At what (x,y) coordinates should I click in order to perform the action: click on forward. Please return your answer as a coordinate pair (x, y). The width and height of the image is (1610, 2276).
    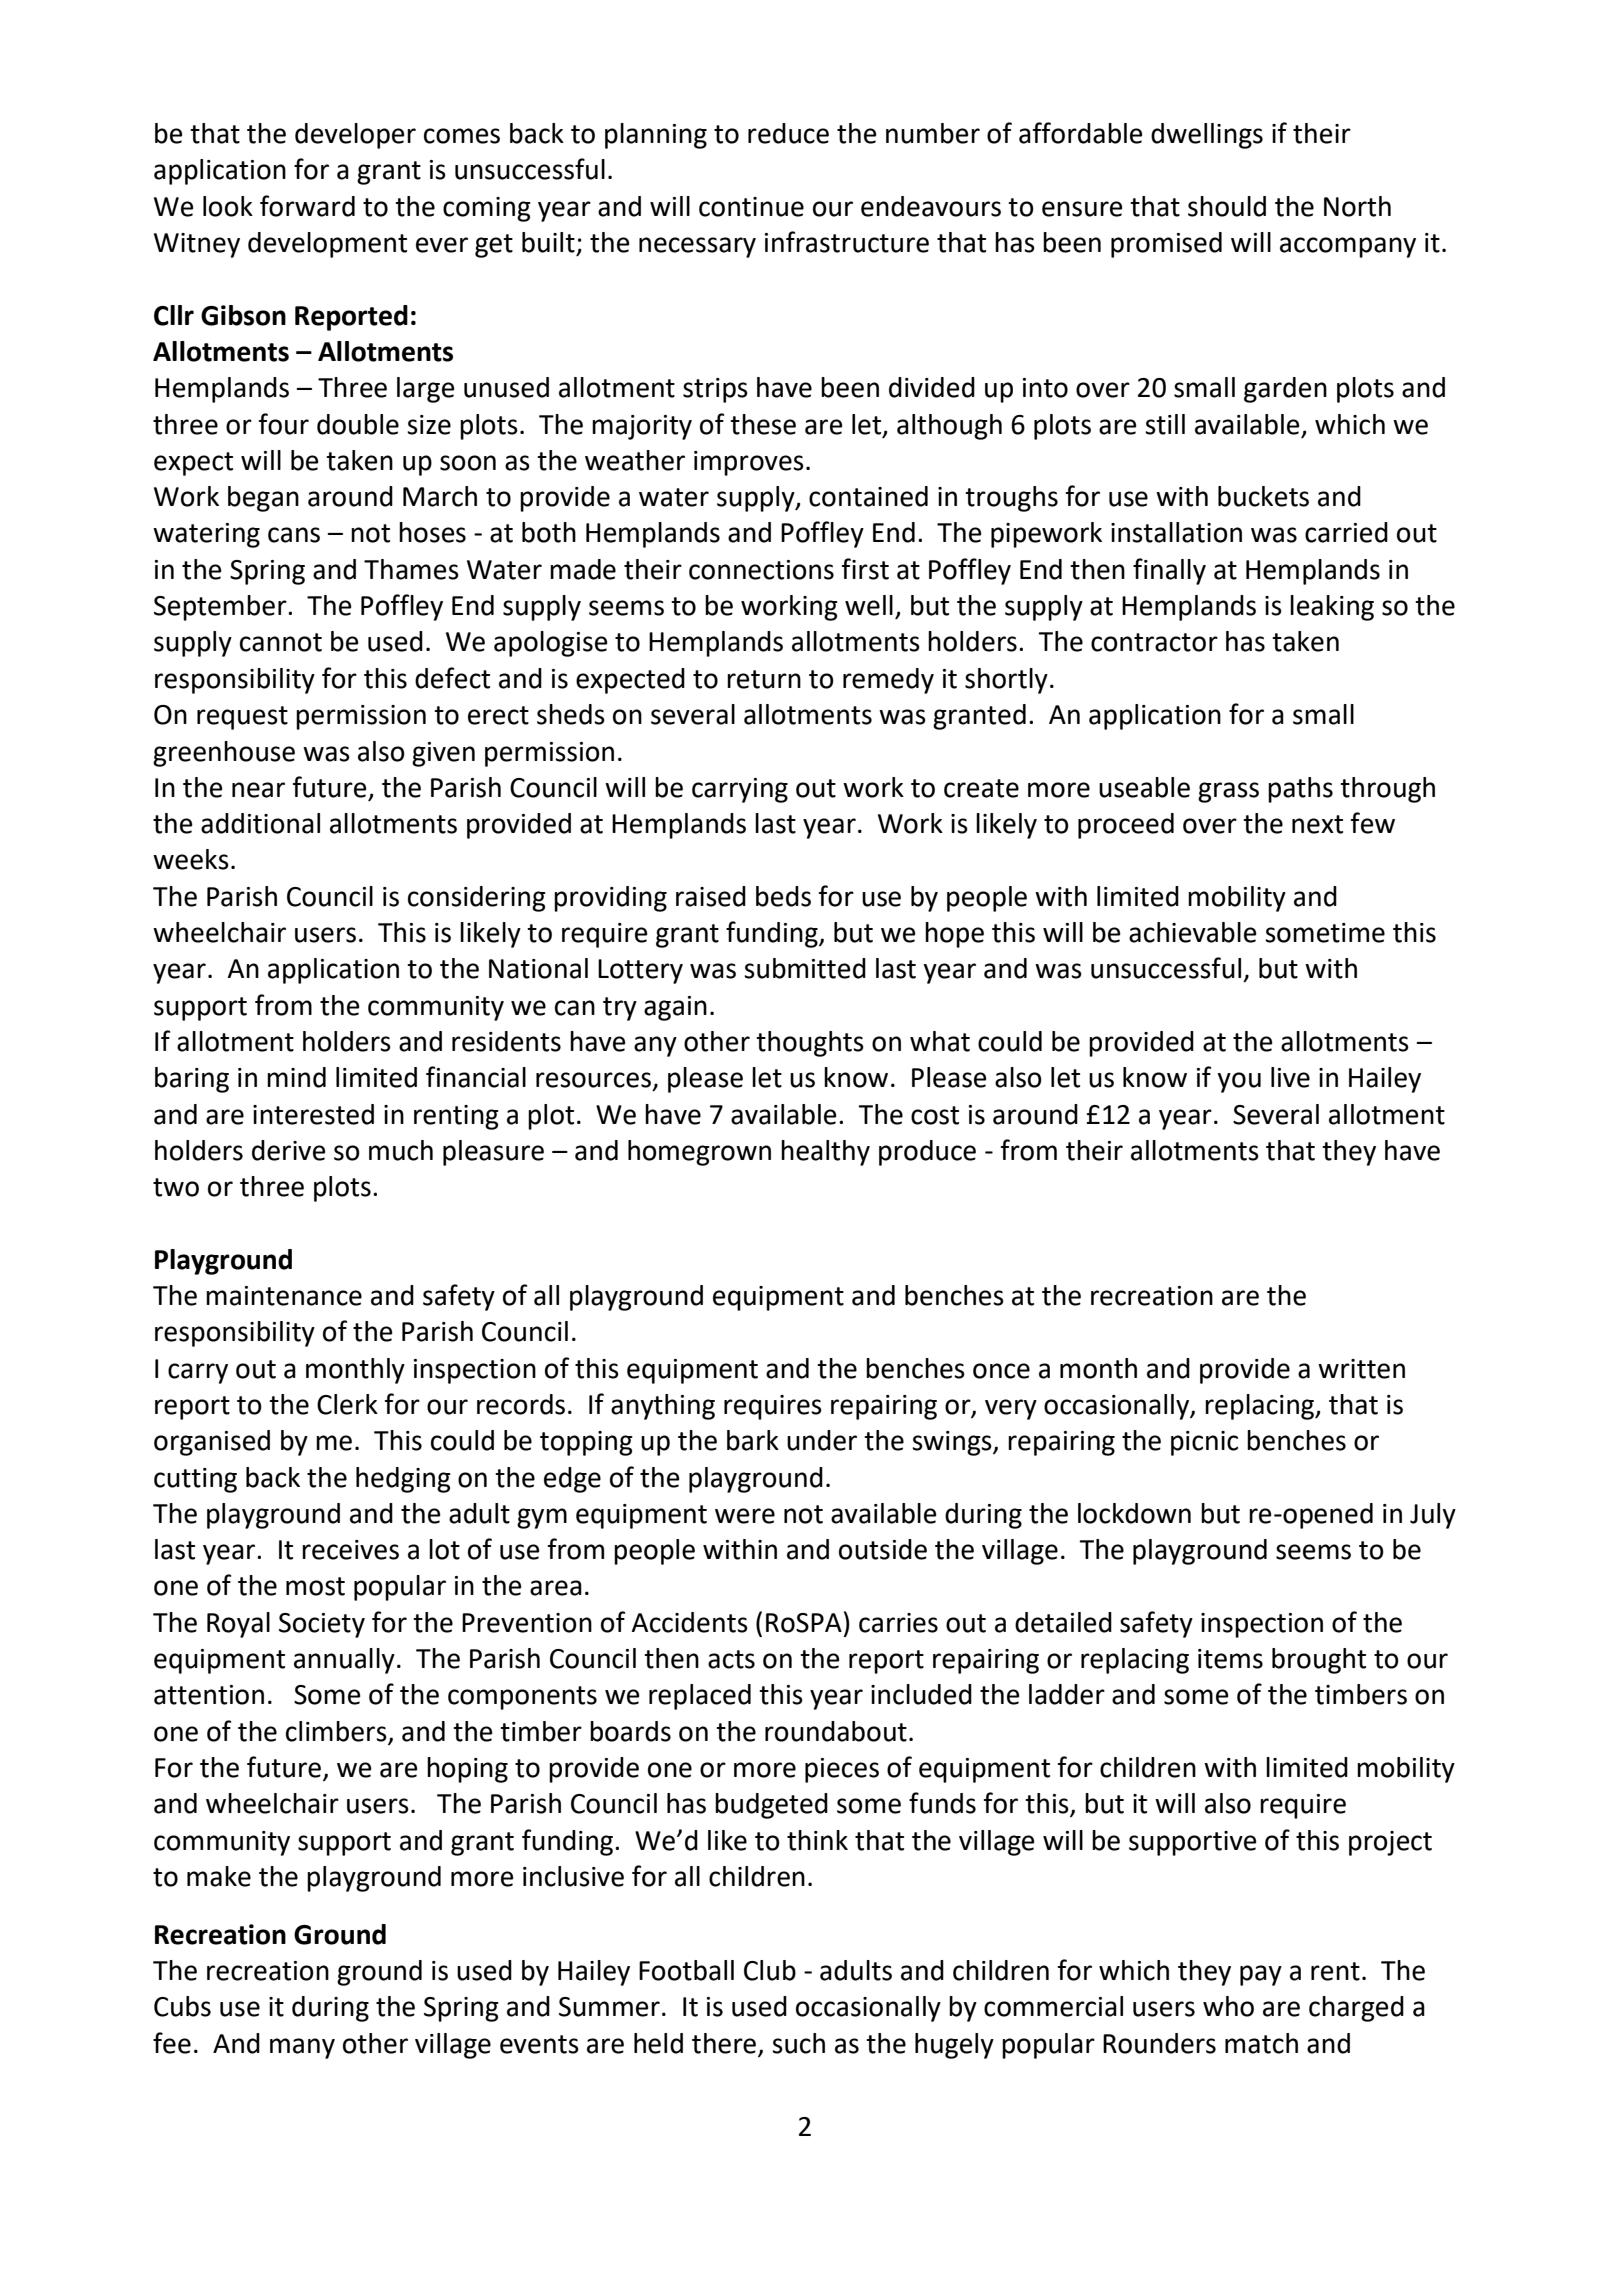
    Looking at the image, I should click on (307, 206).
